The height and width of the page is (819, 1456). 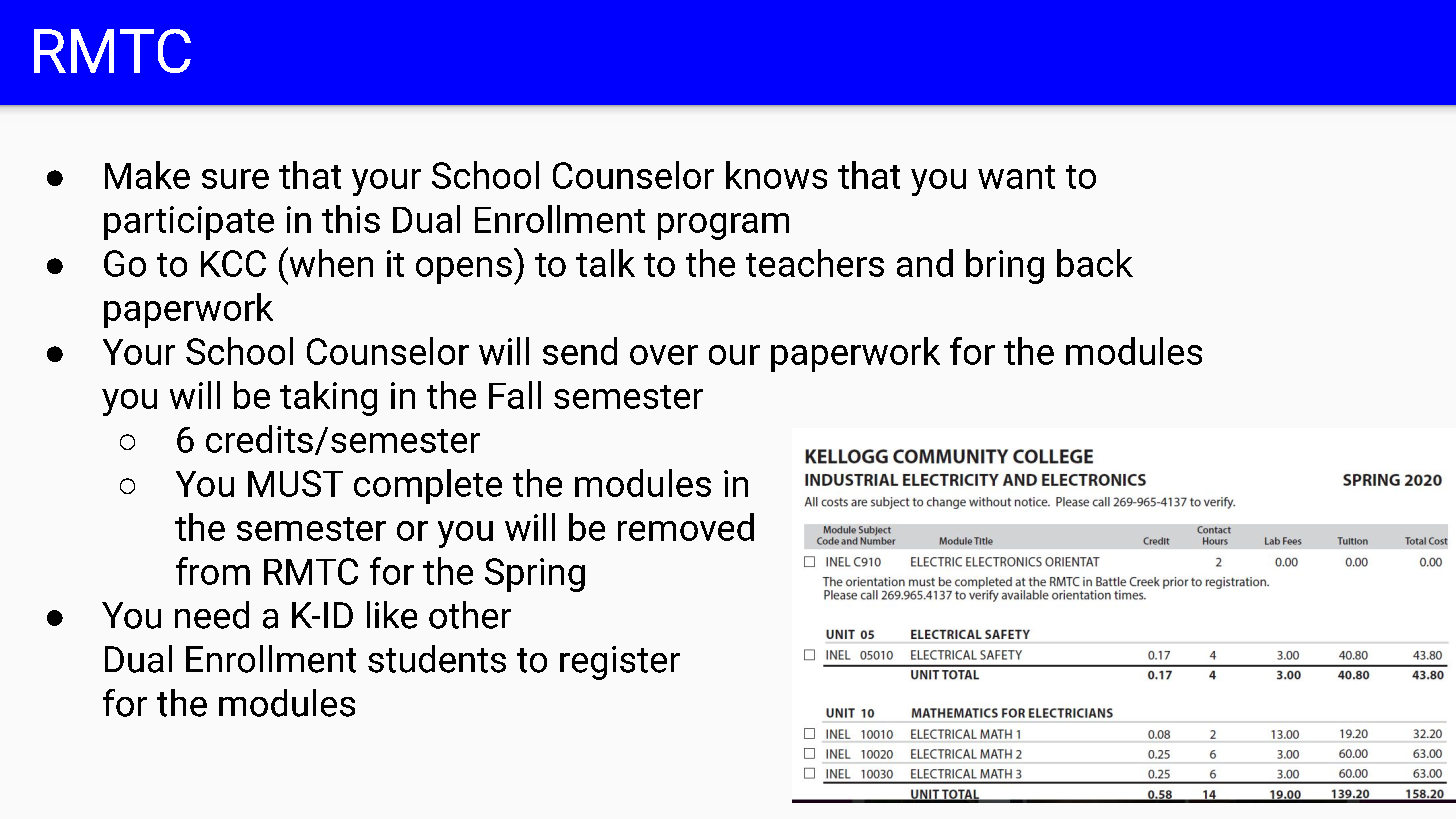 What do you see at coordinates (686, 527) in the page?
I see `removed` at bounding box center [686, 527].
